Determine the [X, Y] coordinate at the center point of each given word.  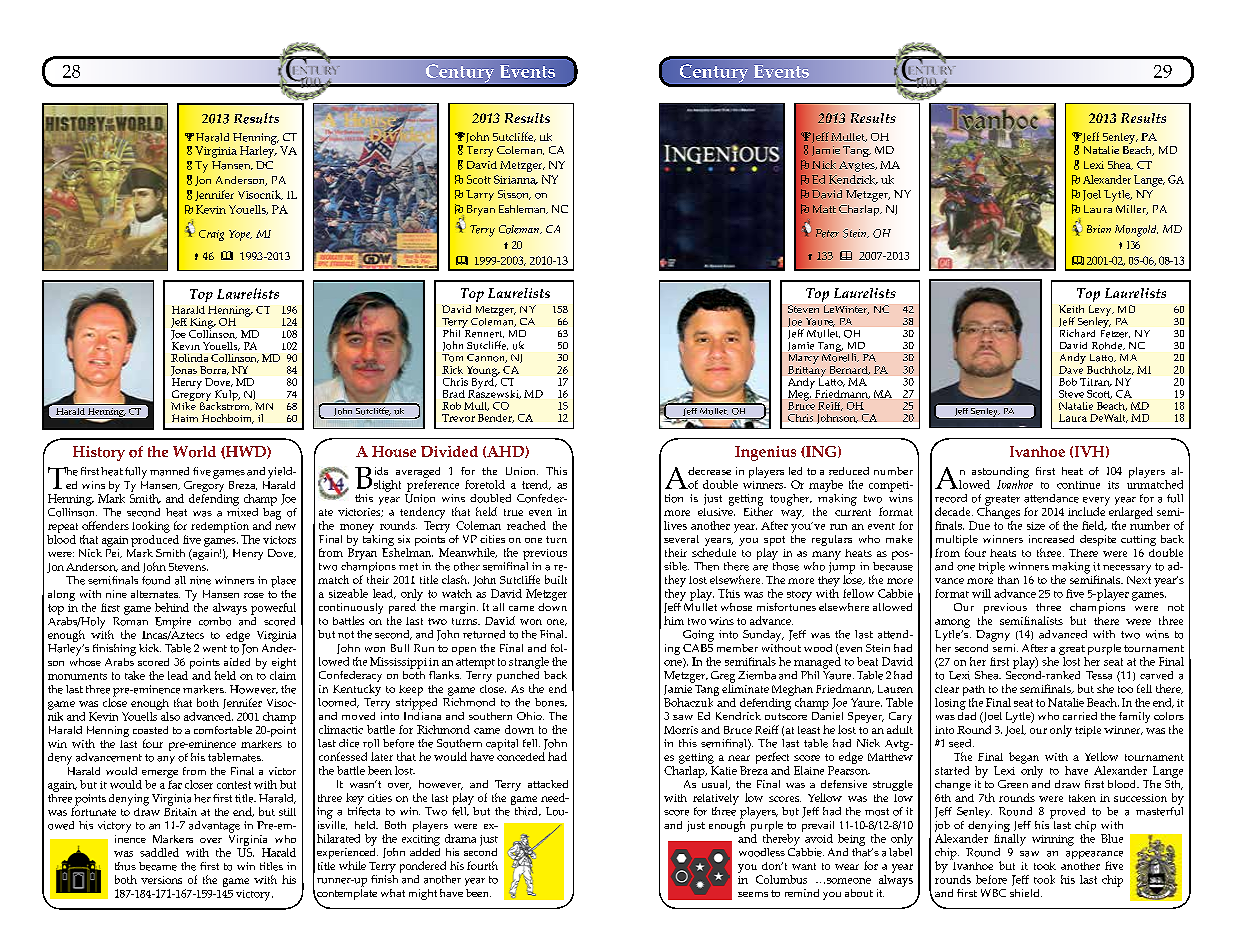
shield [1026, 893]
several [681, 539]
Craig [211, 235]
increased [1051, 539]
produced [155, 539]
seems [753, 894]
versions [161, 880]
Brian [1099, 229]
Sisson [514, 195]
